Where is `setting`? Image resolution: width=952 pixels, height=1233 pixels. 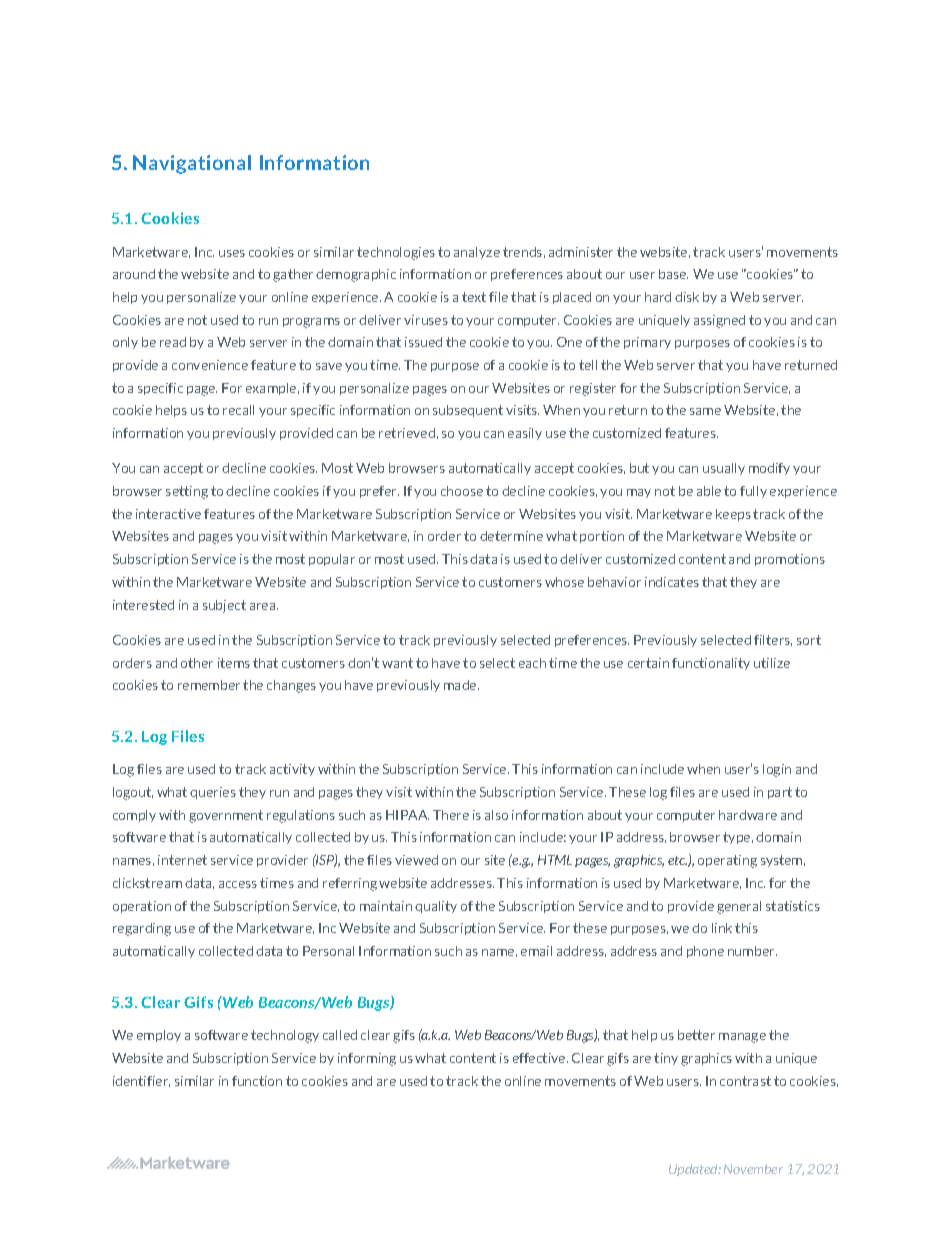 setting is located at coordinates (187, 492).
